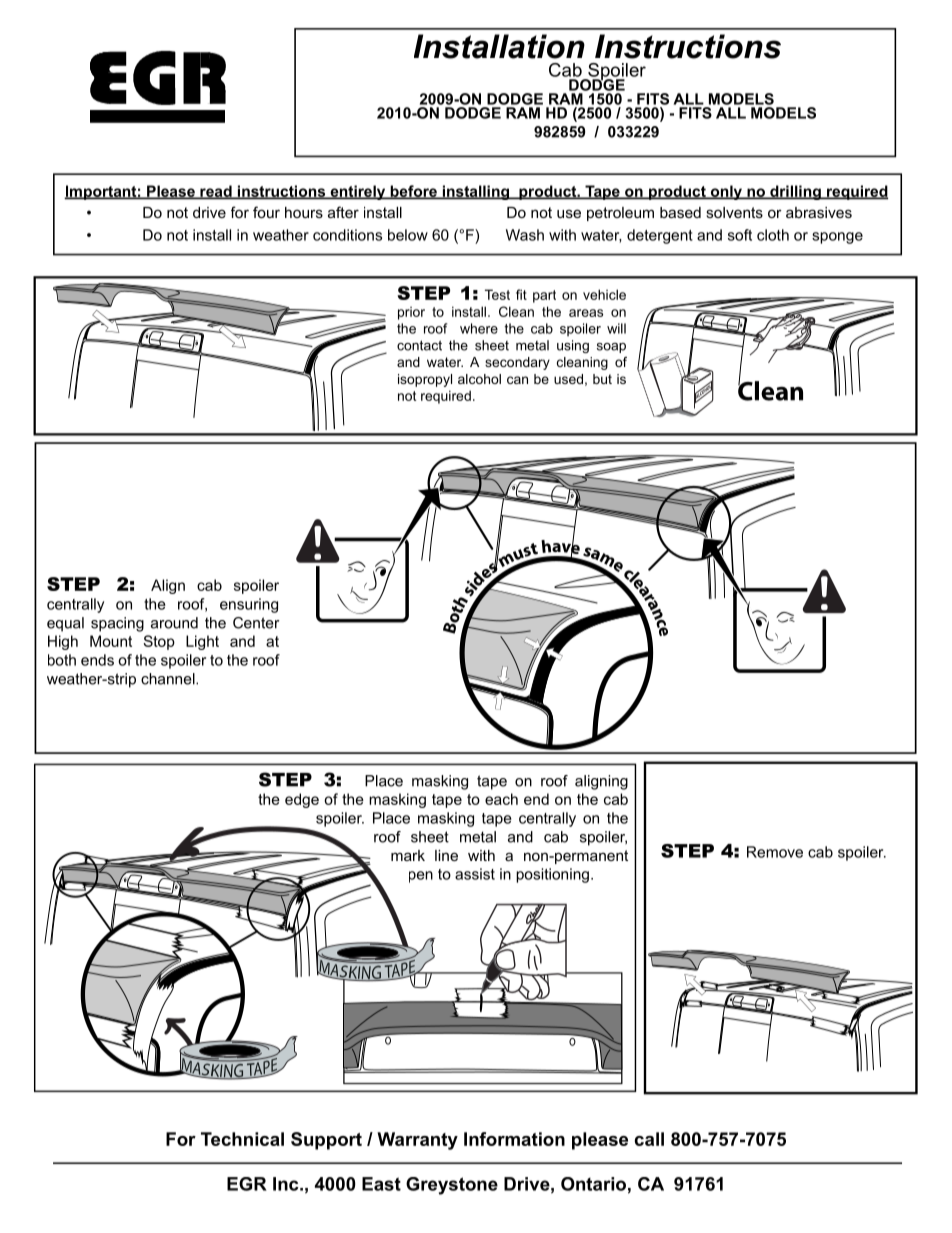 This document has height=1233, width=952. Describe the element at coordinates (425, 380) in the document. I see `isopropyl` at that location.
